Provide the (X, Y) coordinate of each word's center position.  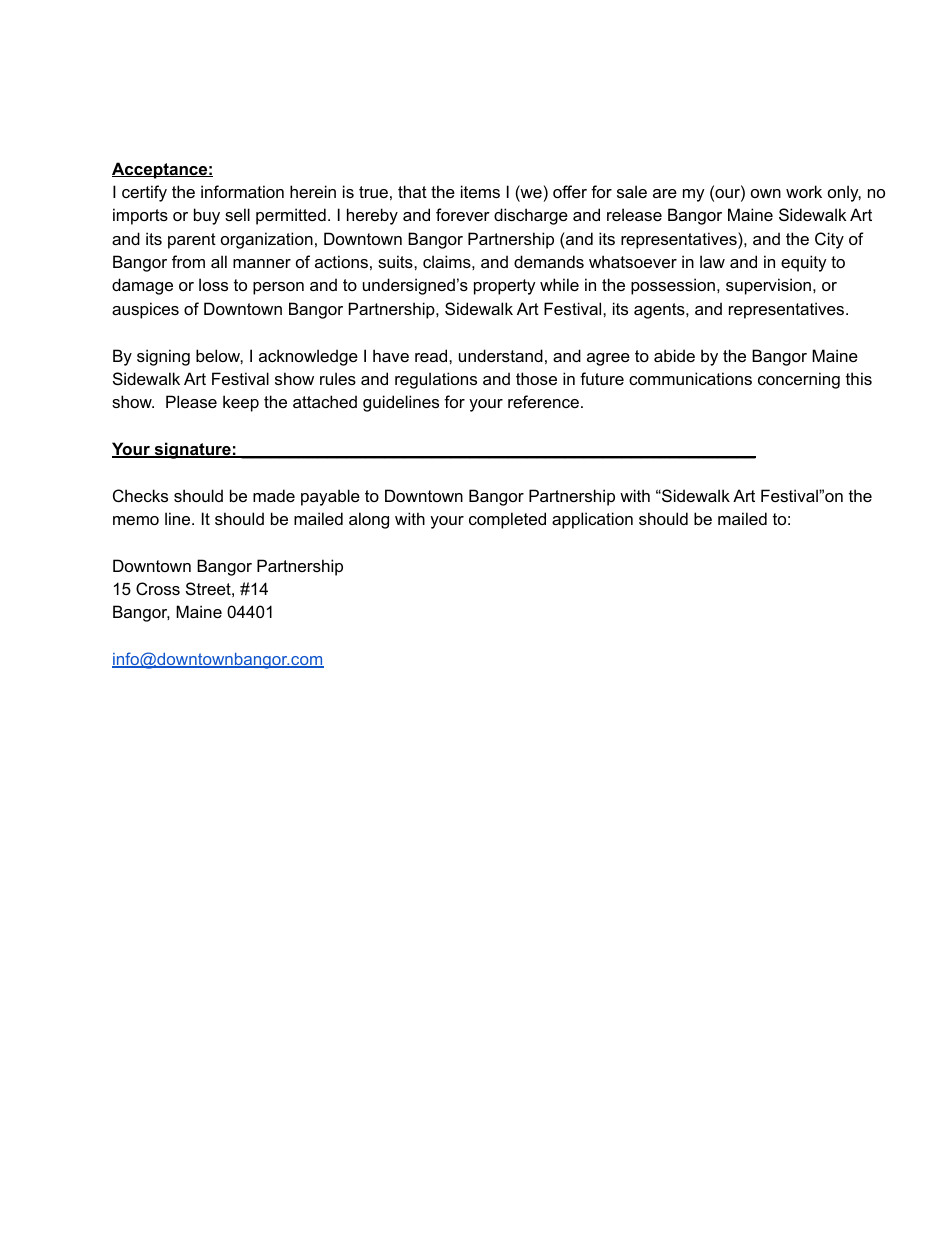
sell (237, 214)
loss (213, 284)
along (369, 520)
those (536, 378)
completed (507, 520)
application (592, 520)
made (274, 495)
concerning (799, 380)
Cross (158, 588)
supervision (768, 286)
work (804, 191)
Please (191, 401)
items (480, 191)
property (505, 287)
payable (330, 497)
